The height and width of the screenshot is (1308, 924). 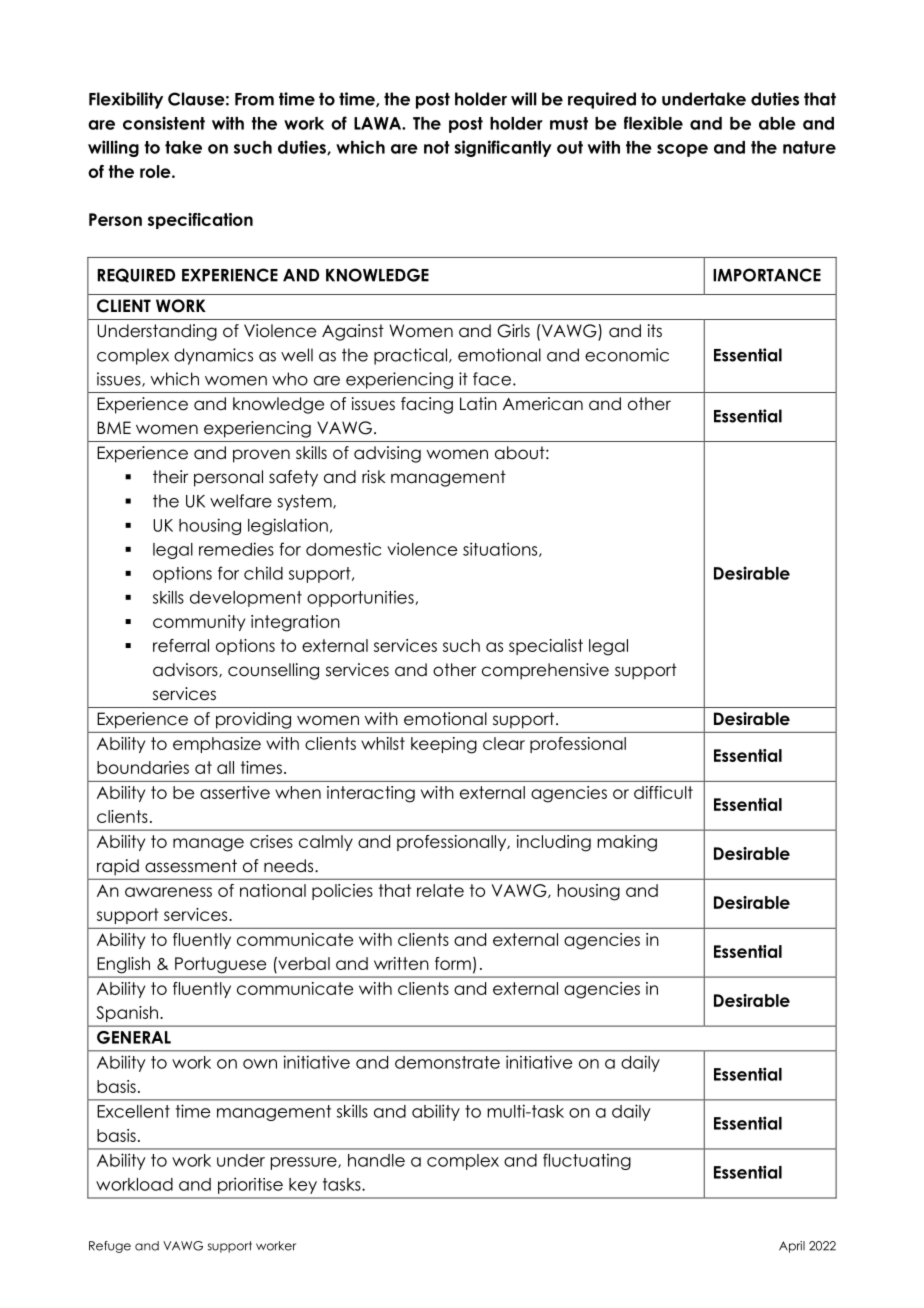 I want to click on keeping, so click(x=444, y=745).
